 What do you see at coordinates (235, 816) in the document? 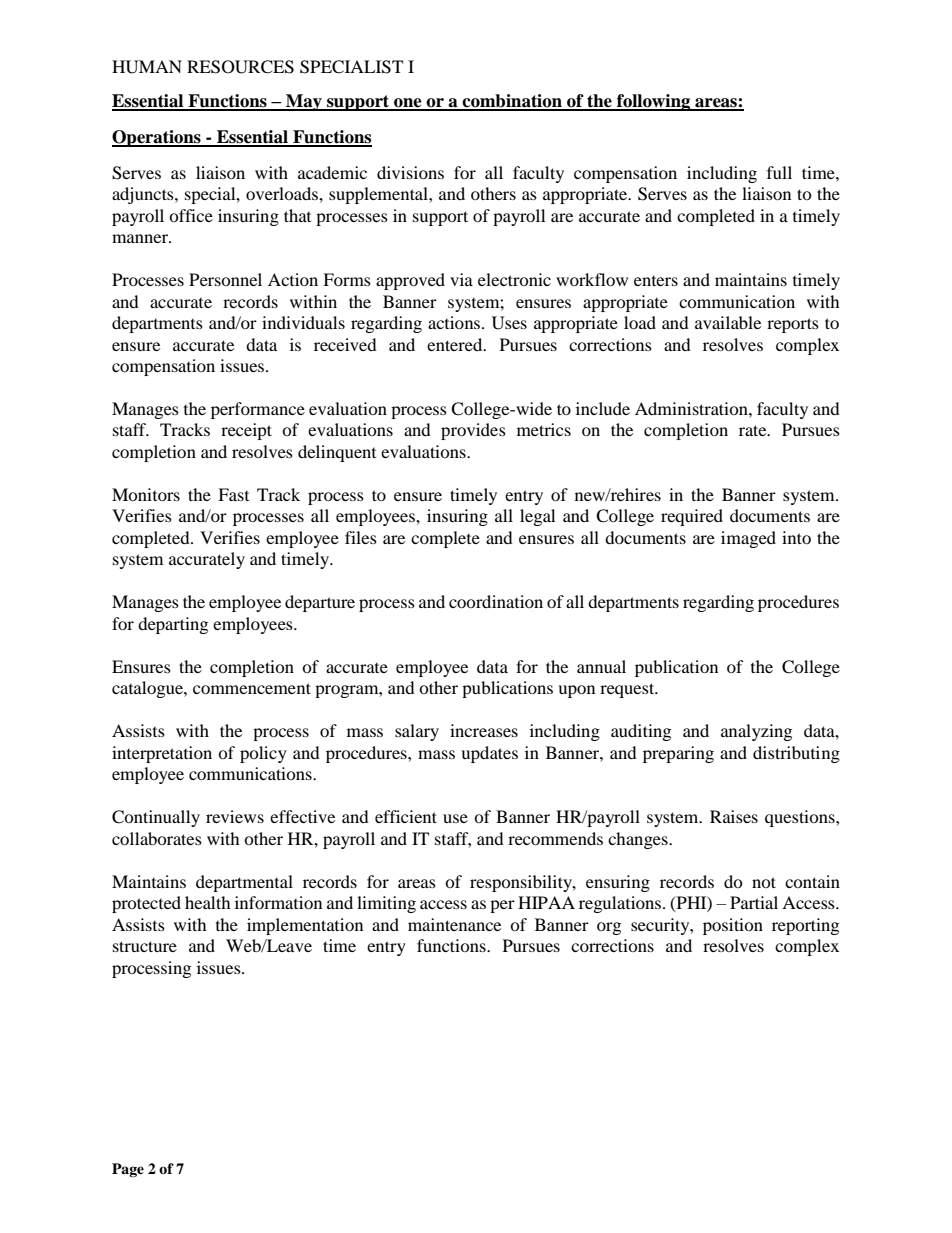
I see `reviews` at bounding box center [235, 816].
